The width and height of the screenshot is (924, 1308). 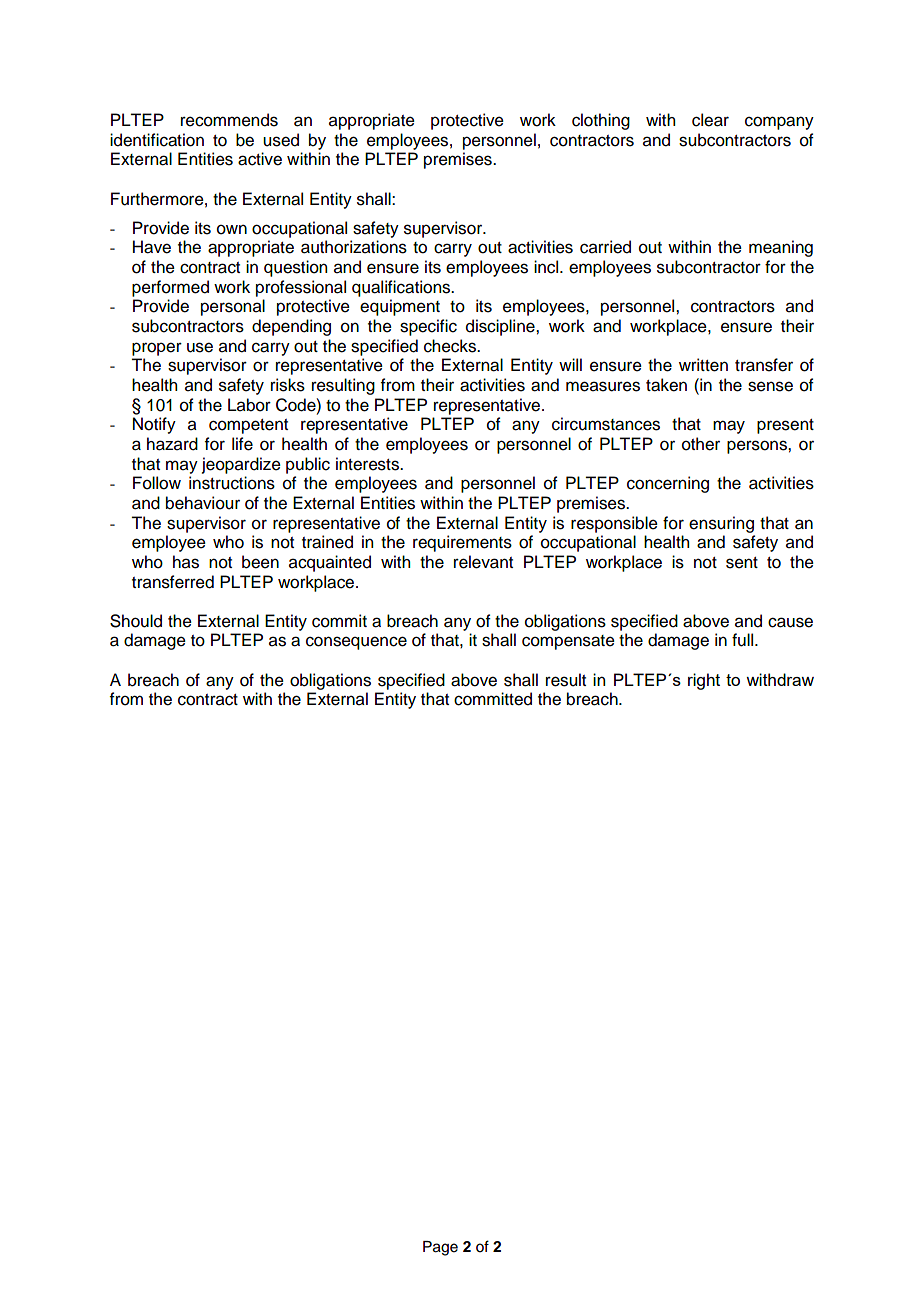 What do you see at coordinates (601, 121) in the screenshot?
I see `clothing` at bounding box center [601, 121].
